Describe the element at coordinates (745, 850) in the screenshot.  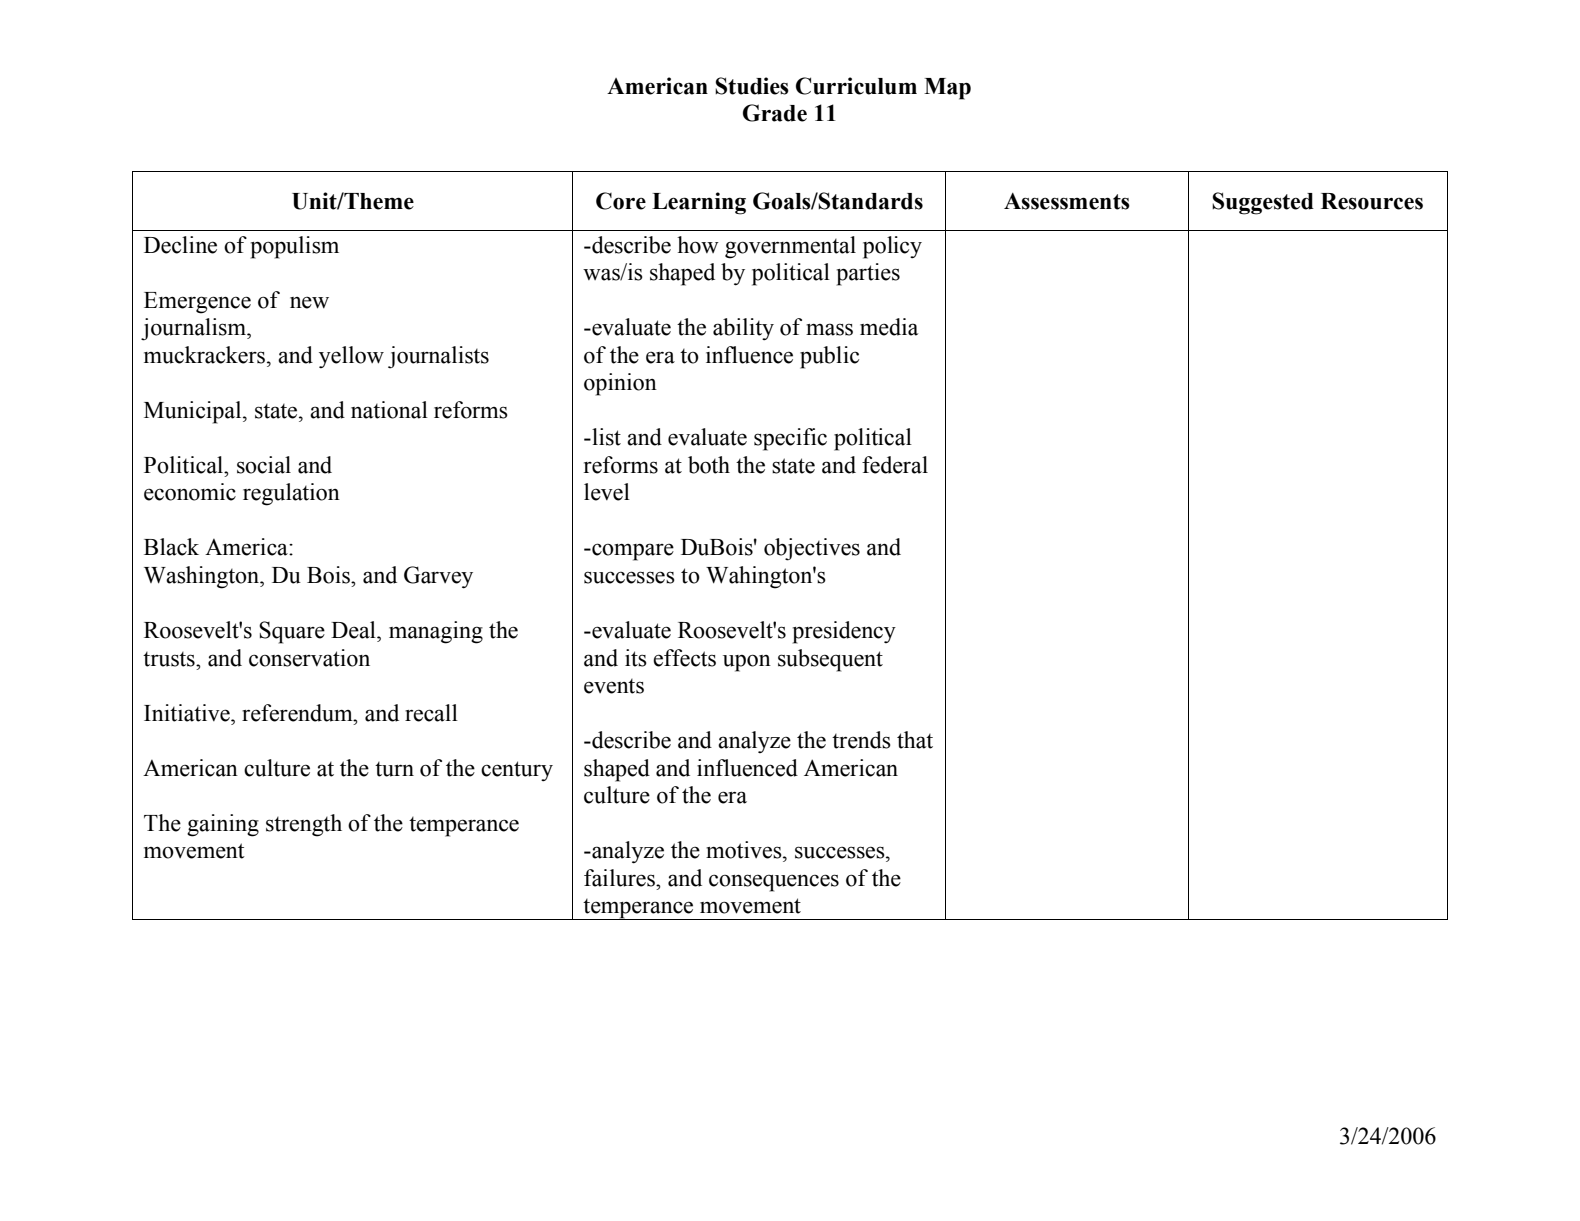
I see `motives` at that location.
